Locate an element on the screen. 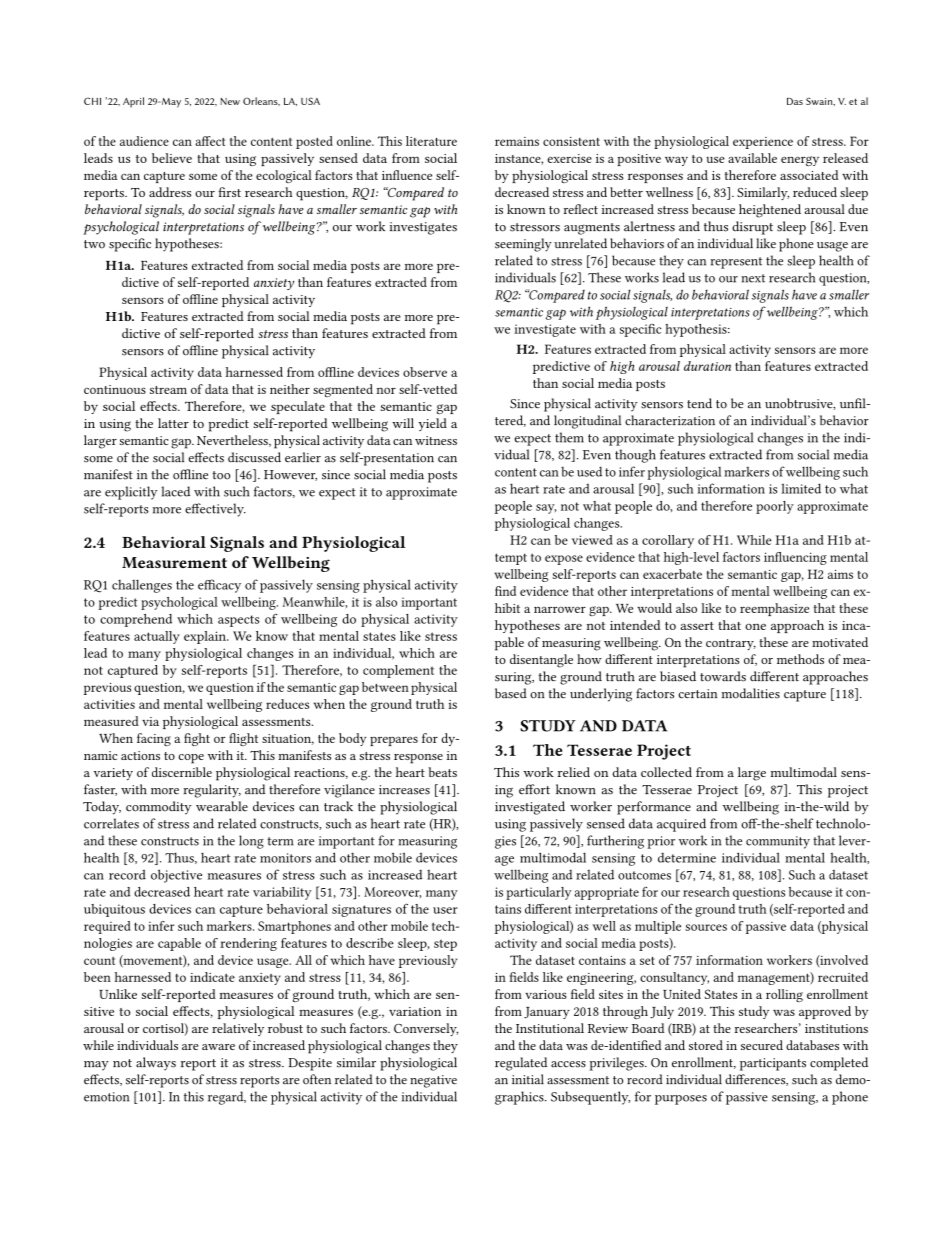 Image resolution: width=952 pixels, height=1233 pixels. influencing is located at coordinates (795, 558).
